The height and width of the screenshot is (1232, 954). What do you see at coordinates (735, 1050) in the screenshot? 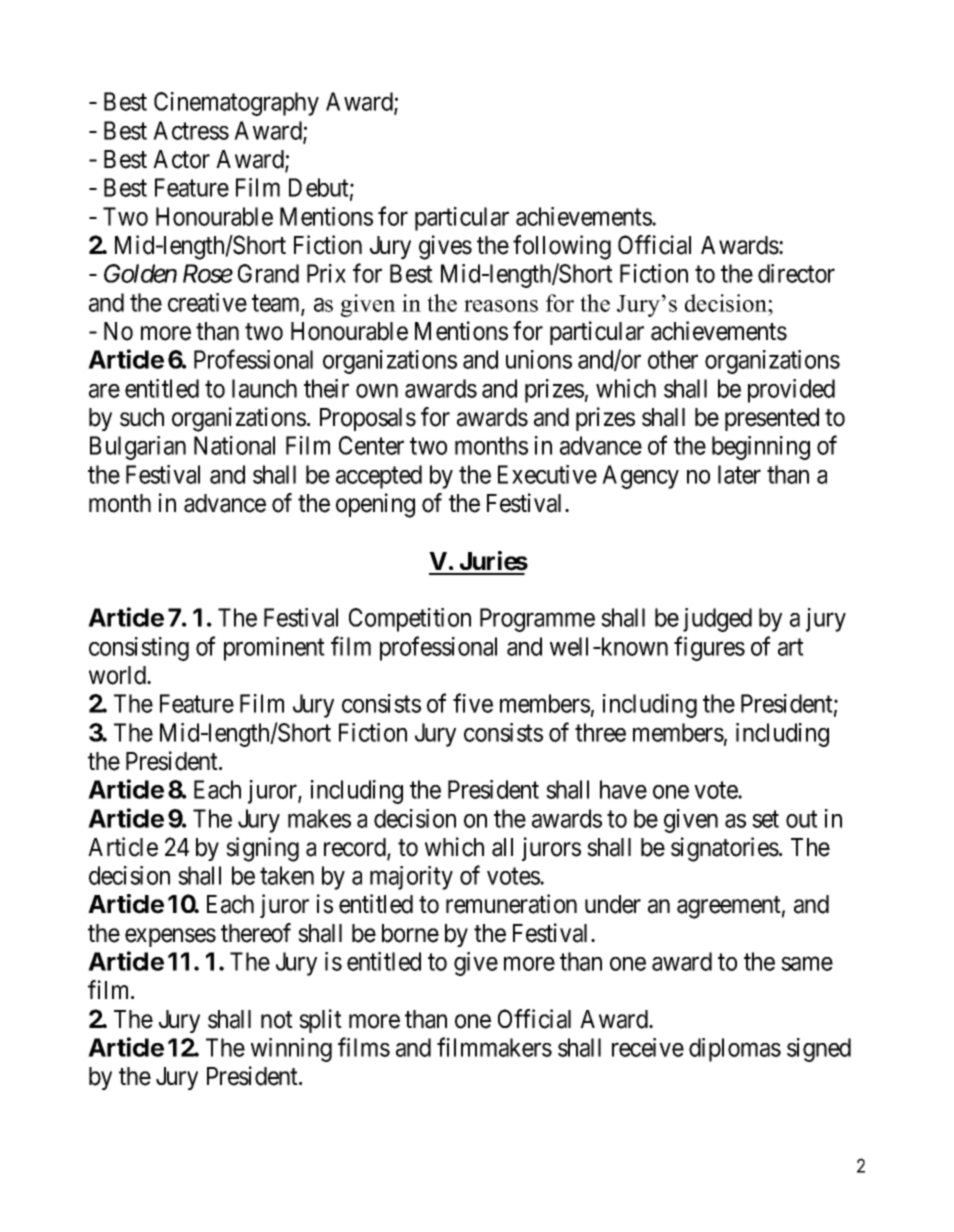
I see `diplomas` at bounding box center [735, 1050].
